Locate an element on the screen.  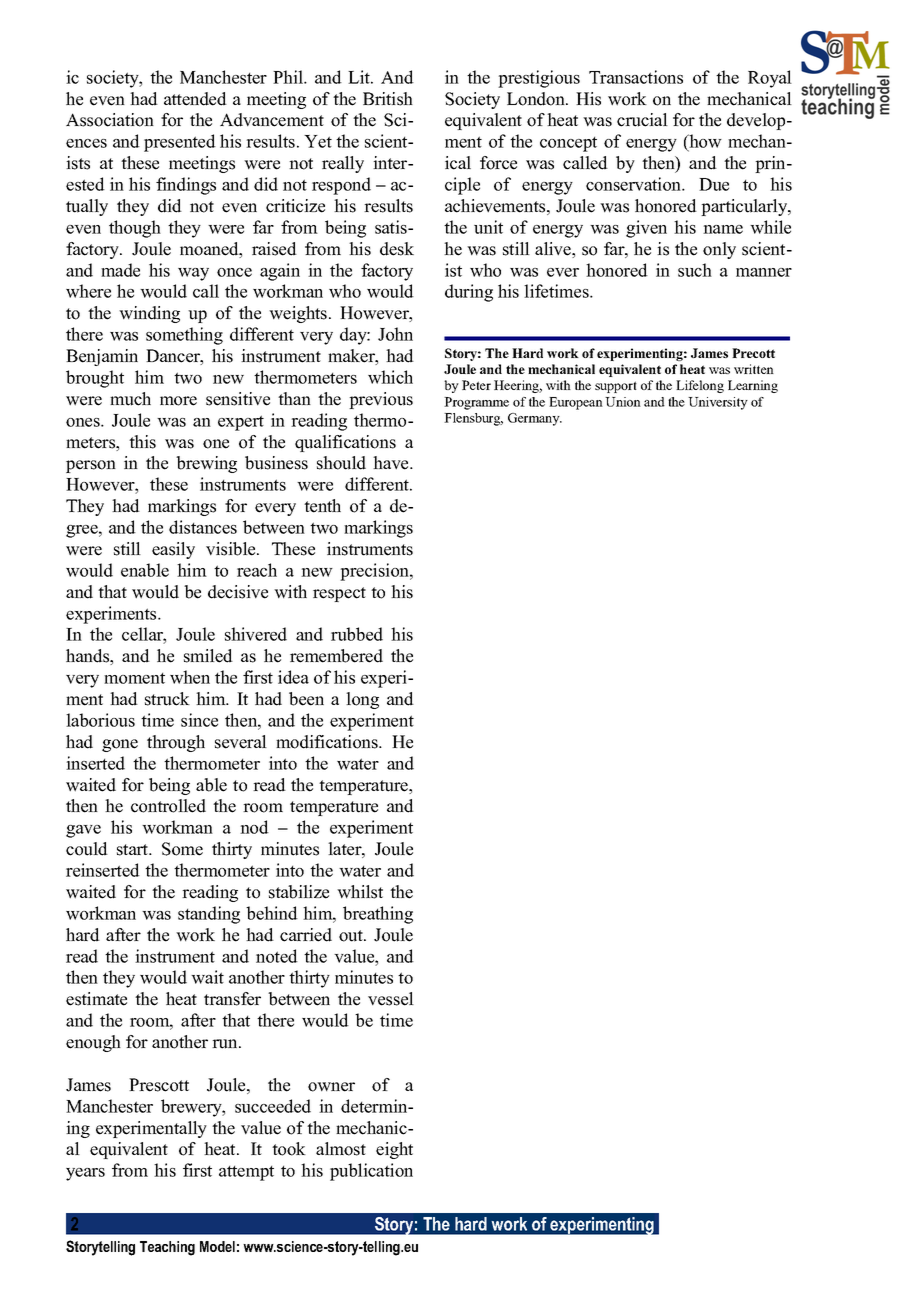
whilst is located at coordinates (360, 892).
